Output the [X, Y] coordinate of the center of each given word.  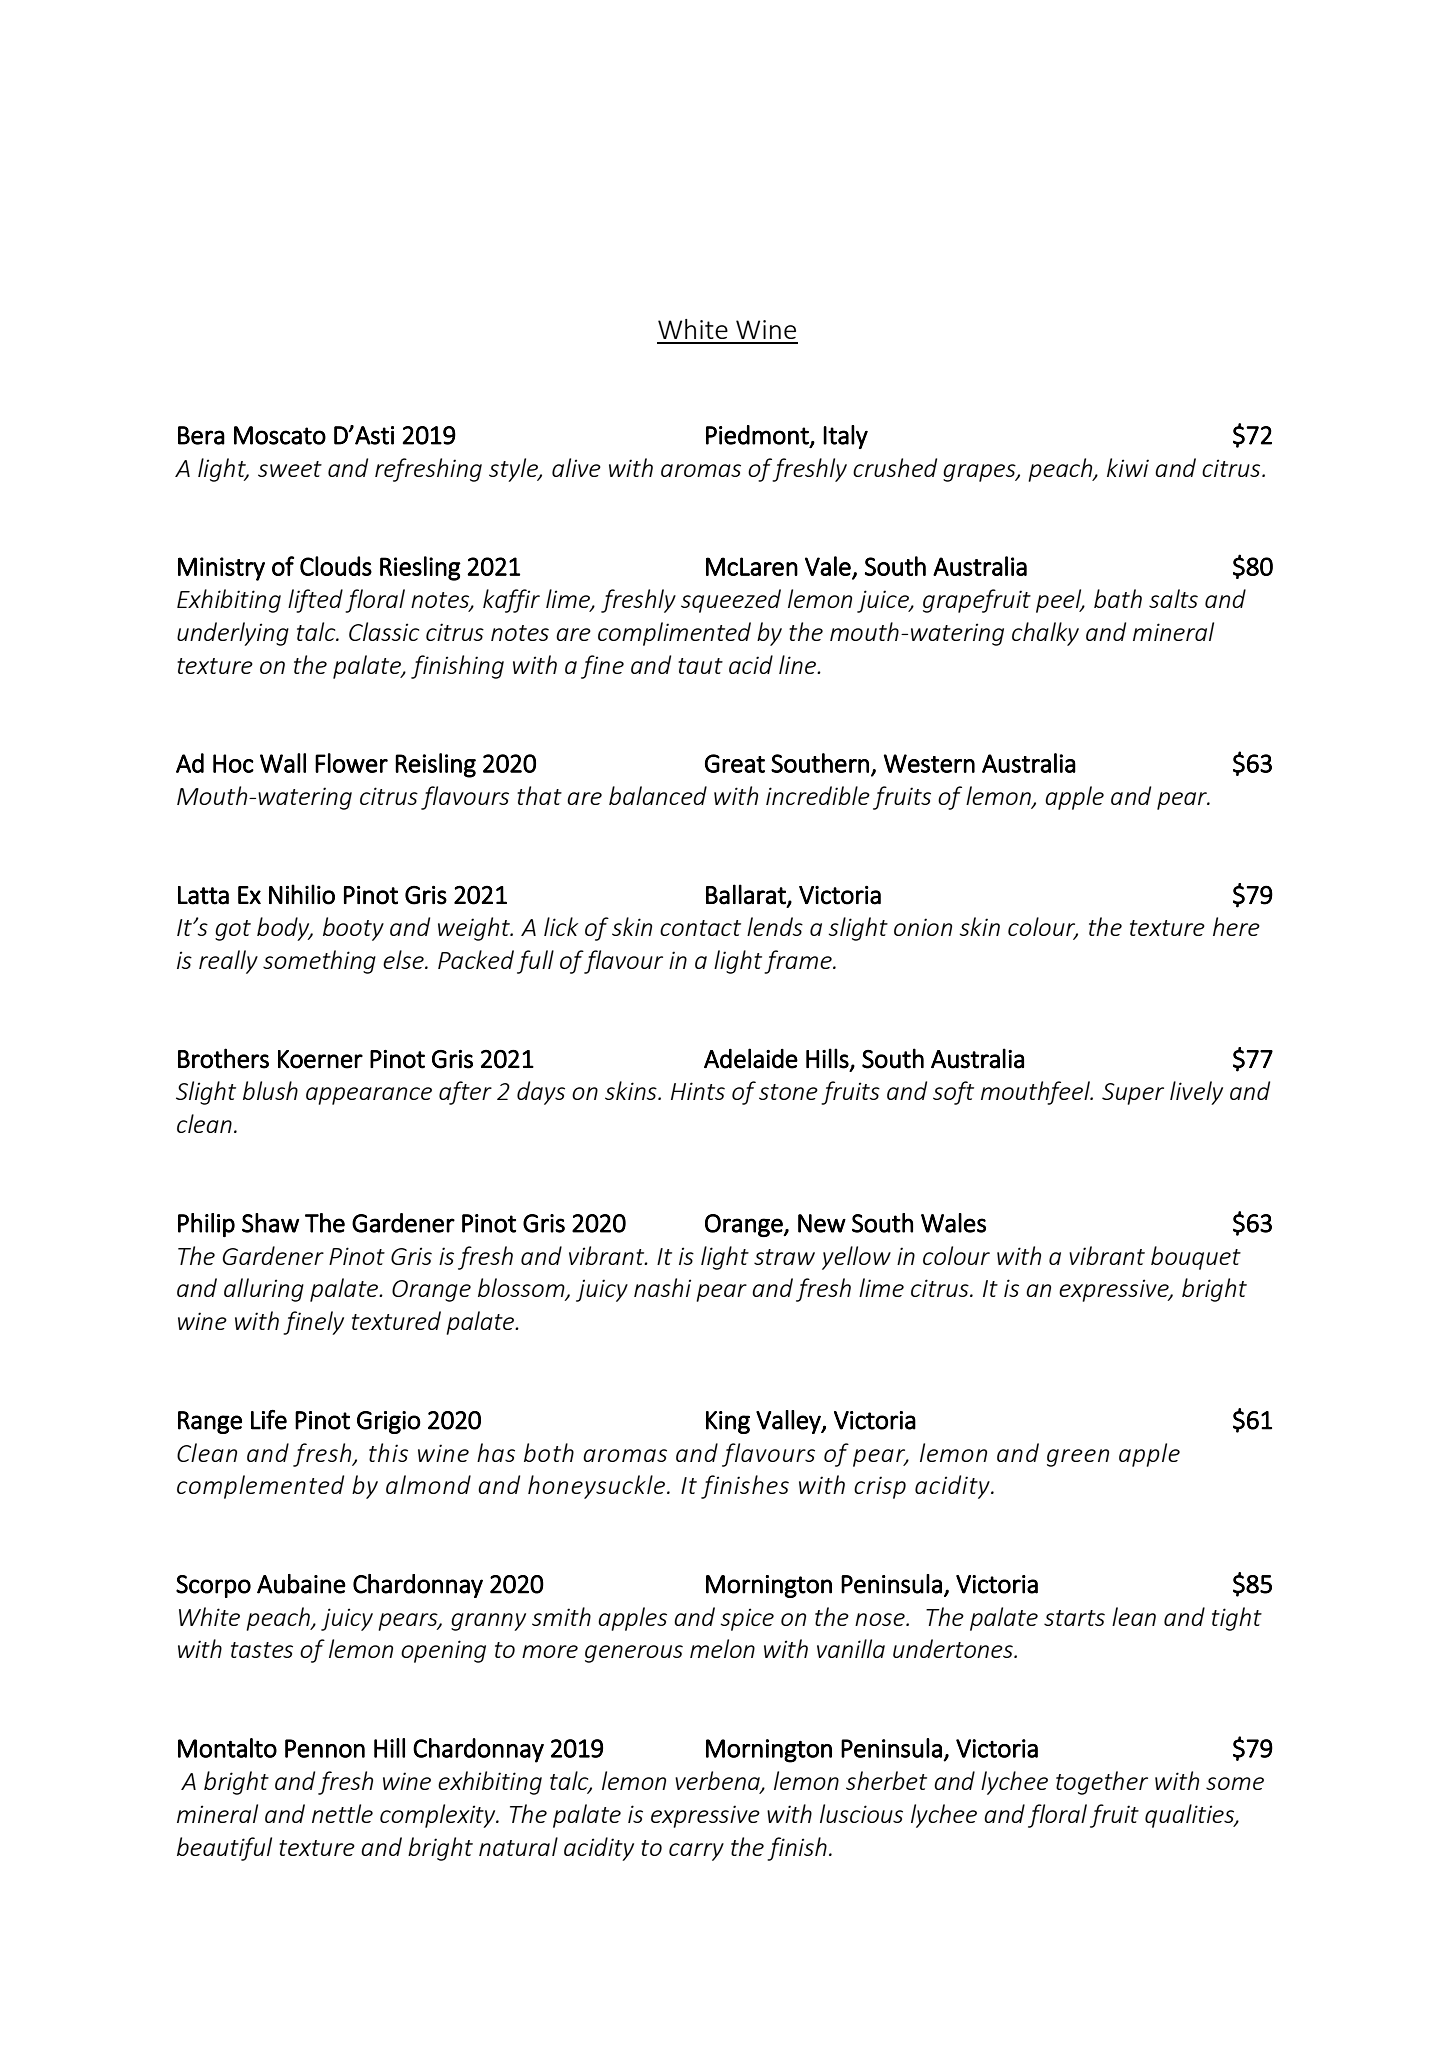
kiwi [1128, 467]
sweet [290, 469]
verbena [718, 1782]
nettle [342, 1813]
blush [270, 1090]
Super [1133, 1094]
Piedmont [758, 436]
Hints [698, 1091]
